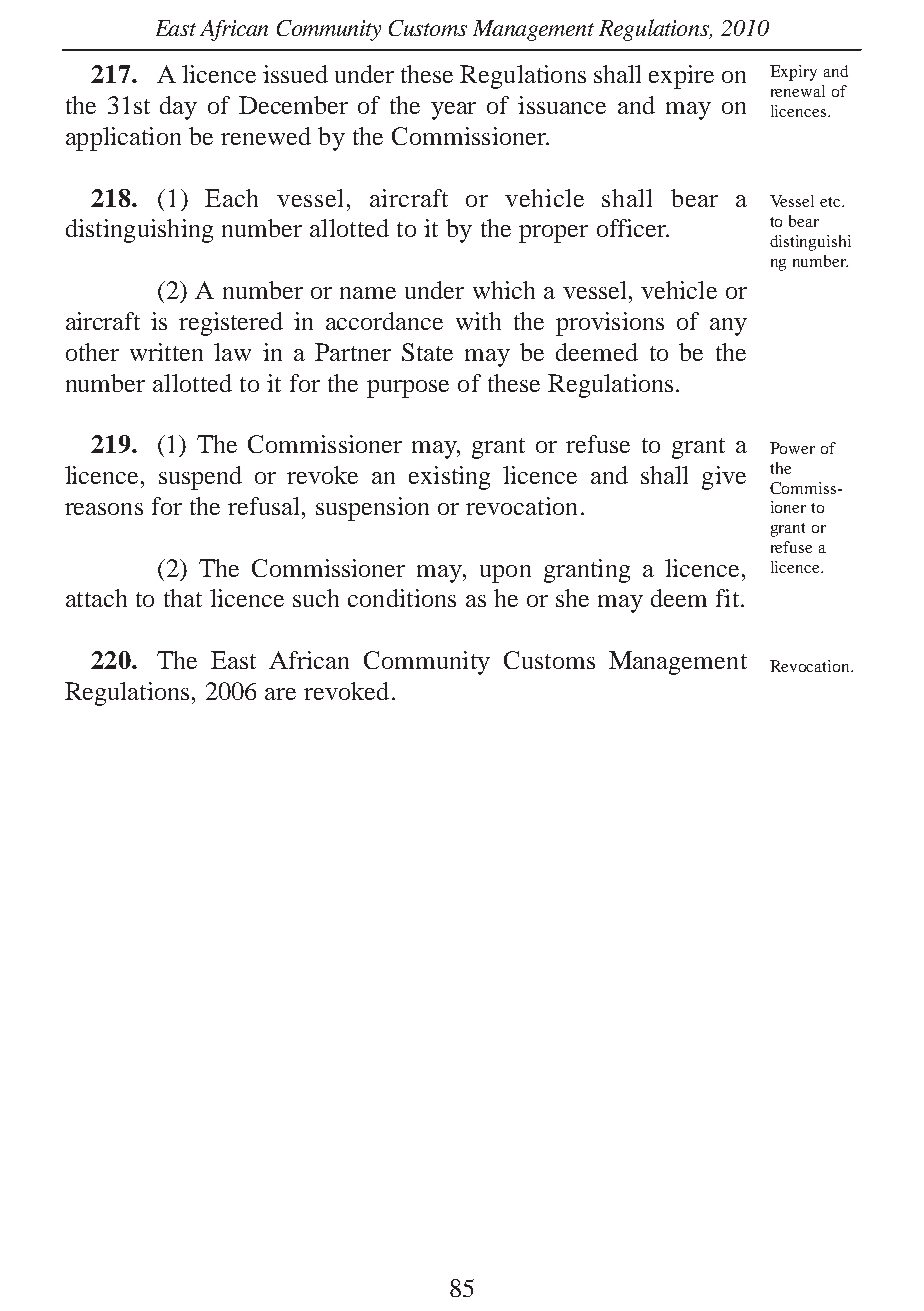  What do you see at coordinates (453, 111) in the screenshot?
I see `year` at bounding box center [453, 111].
